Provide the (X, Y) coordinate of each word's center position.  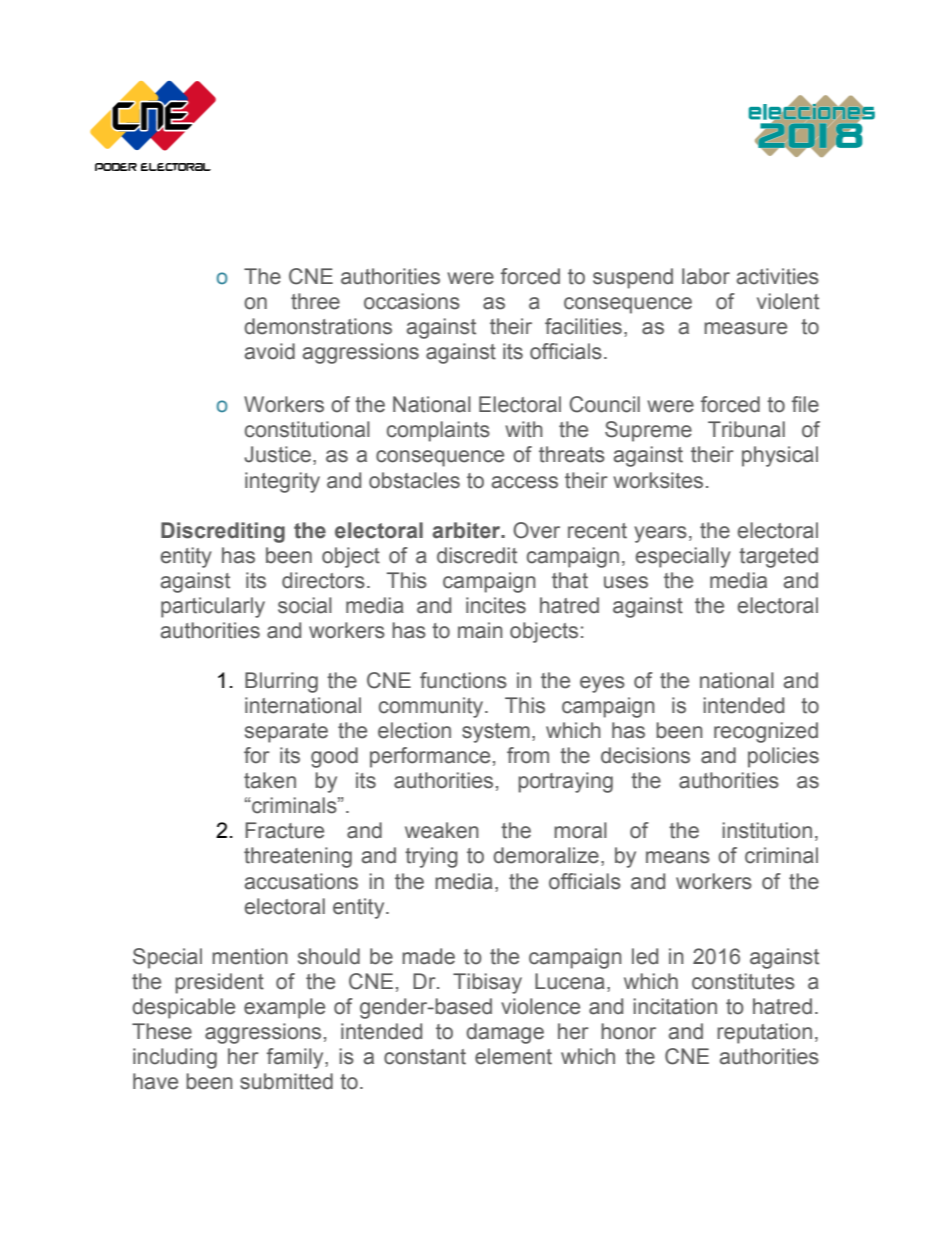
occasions (412, 301)
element (513, 1056)
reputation (764, 1033)
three (315, 301)
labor (706, 276)
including (175, 1058)
